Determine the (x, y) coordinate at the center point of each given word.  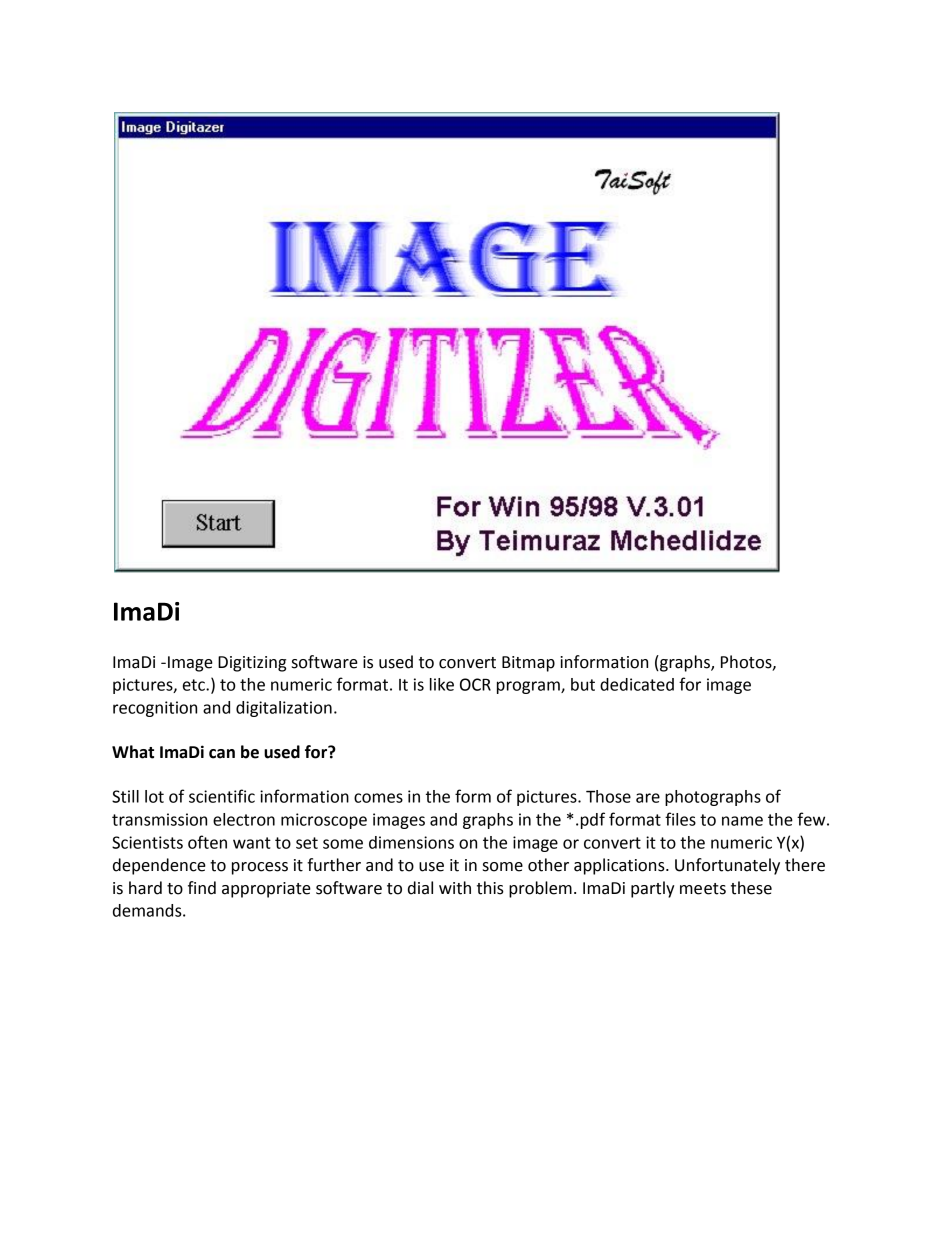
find (202, 888)
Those (608, 796)
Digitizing (252, 664)
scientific (222, 796)
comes (378, 798)
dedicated (637, 684)
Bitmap (528, 664)
